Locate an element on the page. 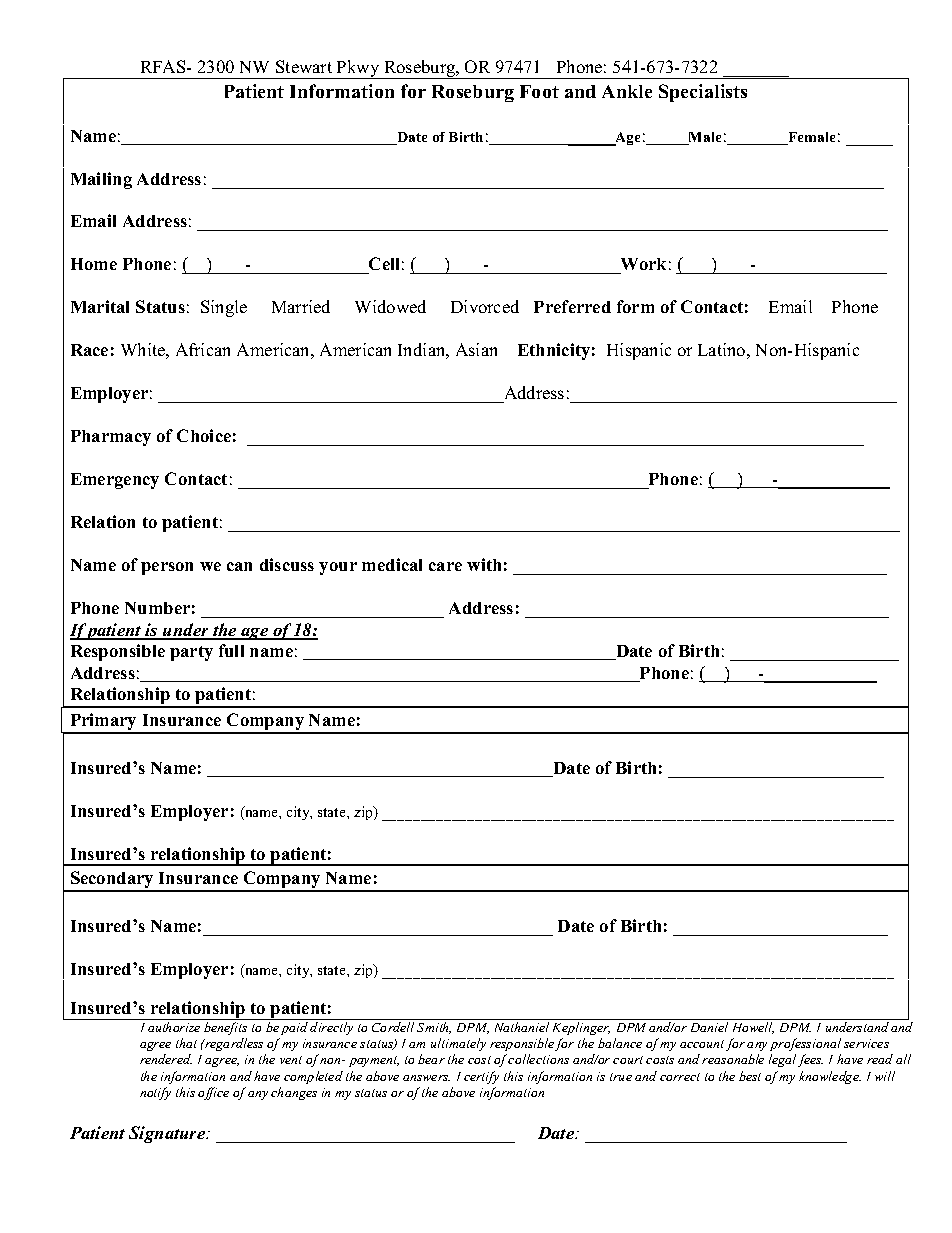  Daniel is located at coordinates (709, 1027).
